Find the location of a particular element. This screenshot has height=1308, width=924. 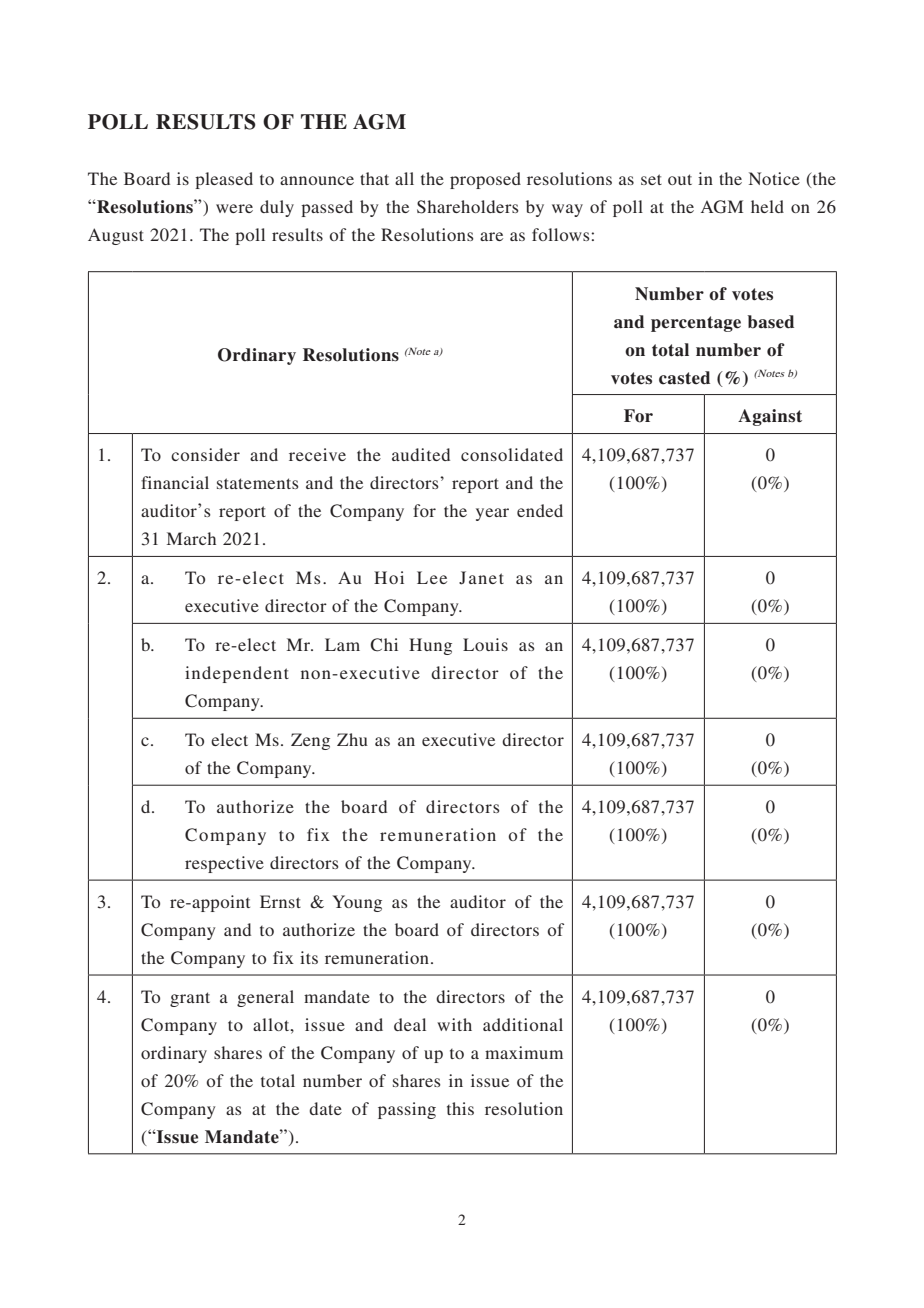

Louis is located at coordinates (485, 644).
